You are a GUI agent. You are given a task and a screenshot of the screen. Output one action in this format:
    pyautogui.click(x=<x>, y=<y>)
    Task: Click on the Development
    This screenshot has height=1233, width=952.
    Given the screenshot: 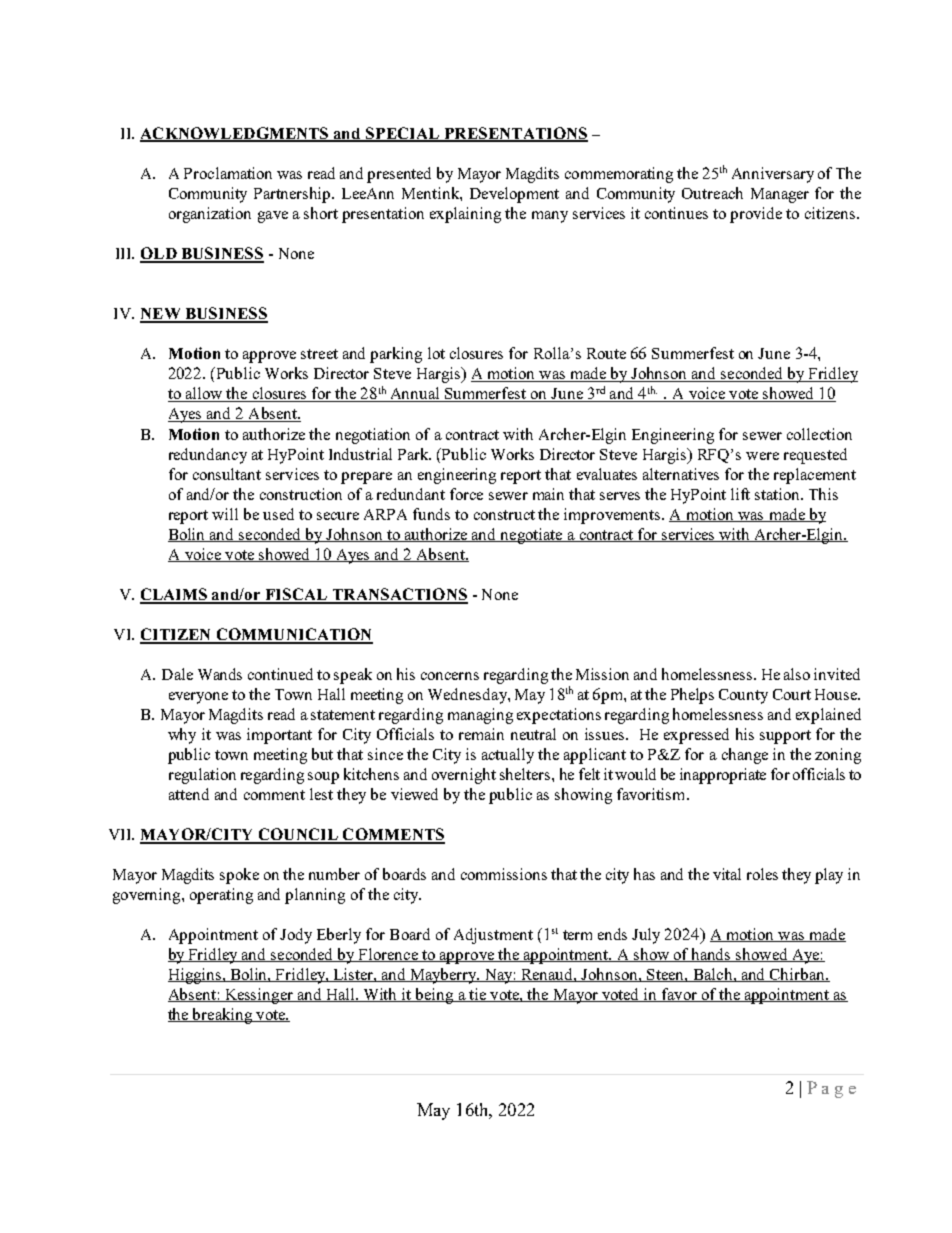 What is the action you would take?
    pyautogui.click(x=514, y=195)
